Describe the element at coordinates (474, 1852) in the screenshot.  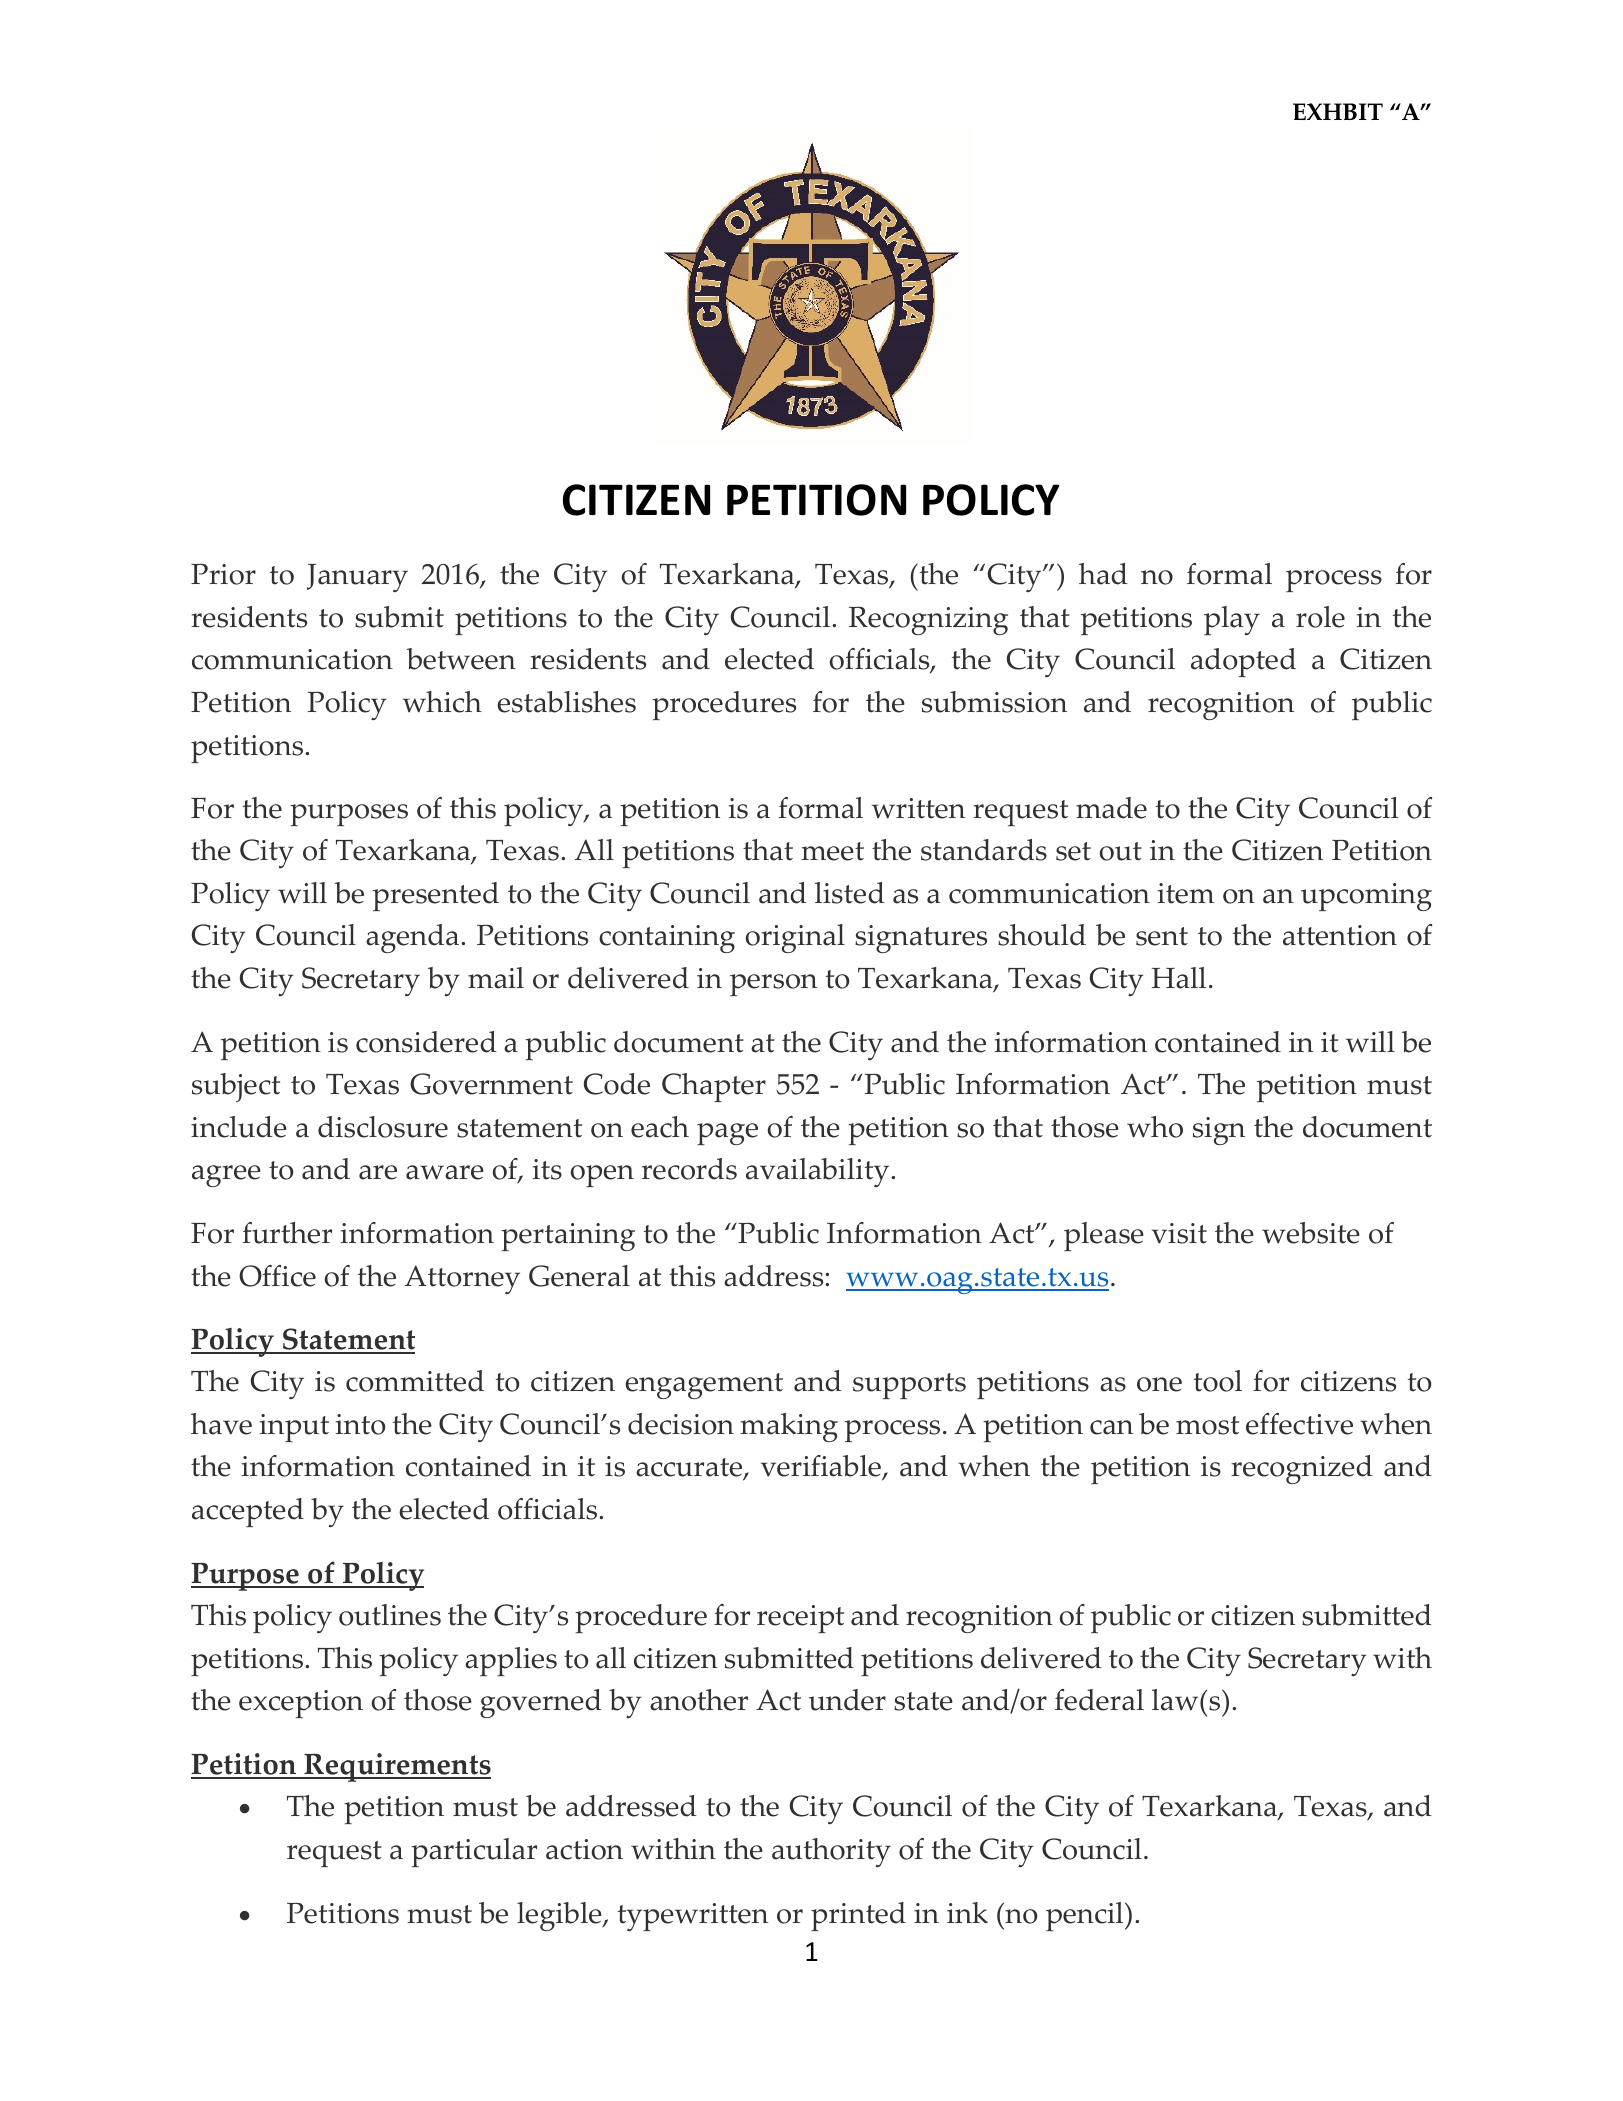
I see `particular` at that location.
